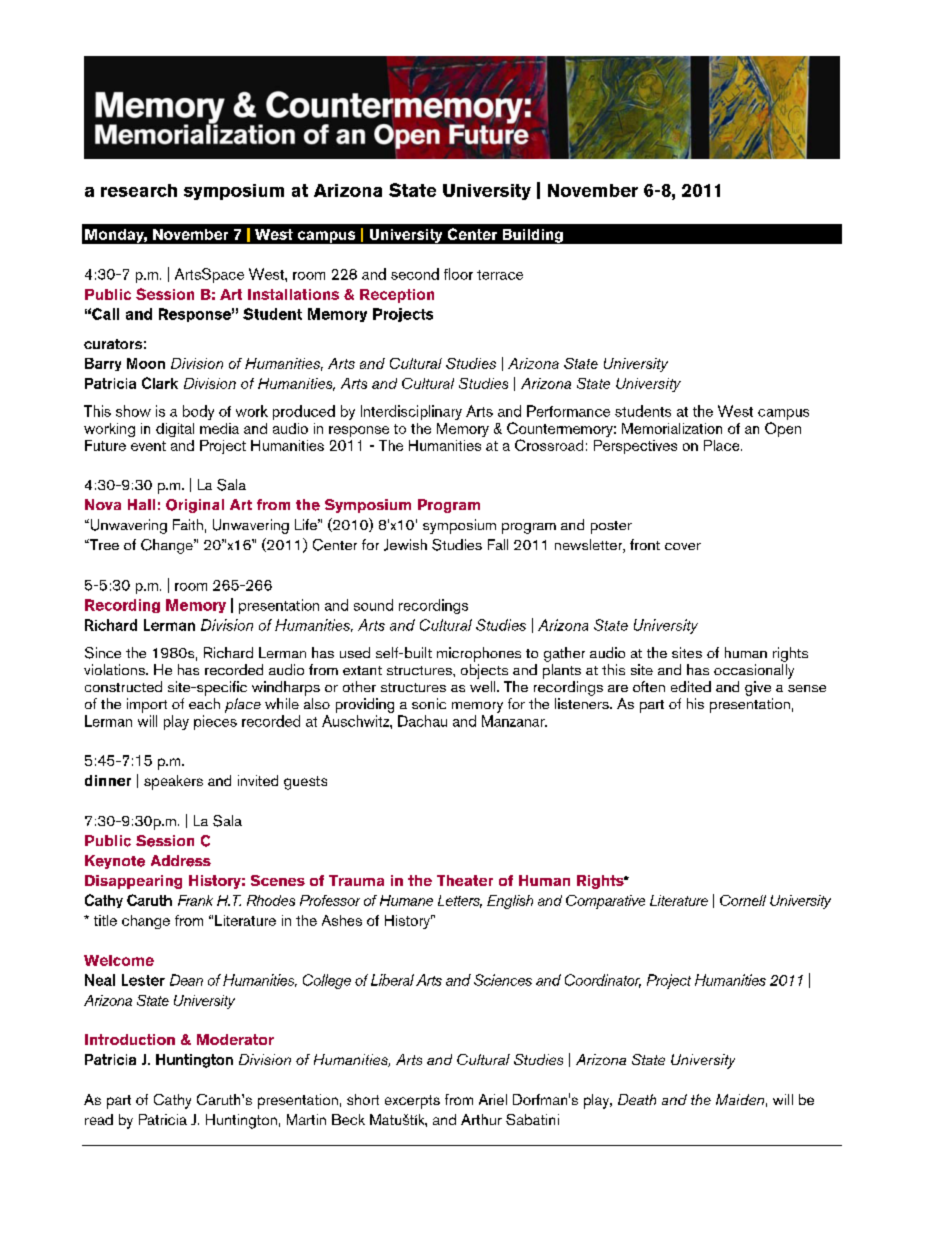  What do you see at coordinates (195, 506) in the page?
I see `Original` at bounding box center [195, 506].
